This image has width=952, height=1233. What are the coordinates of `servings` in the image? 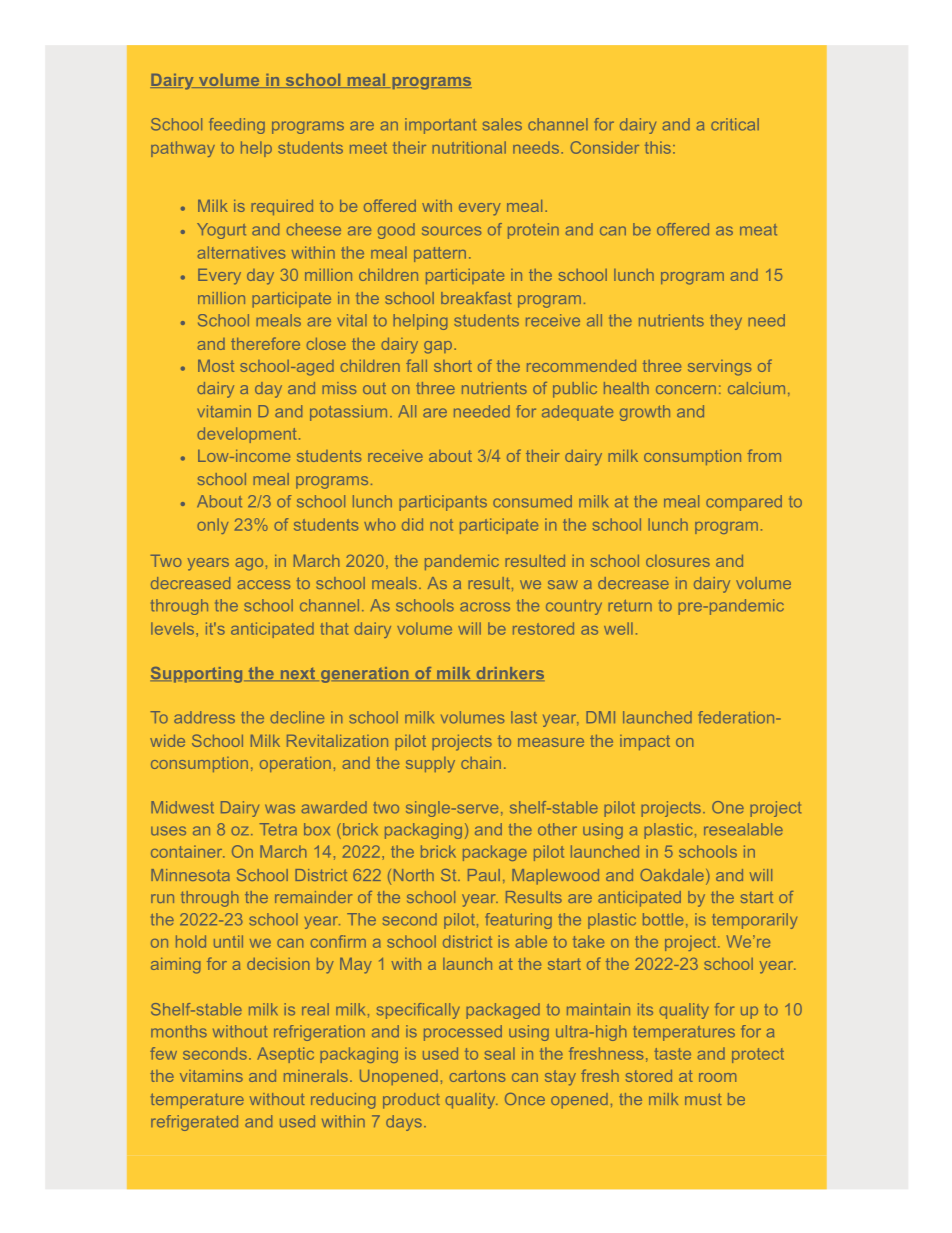 It's located at (719, 368).
